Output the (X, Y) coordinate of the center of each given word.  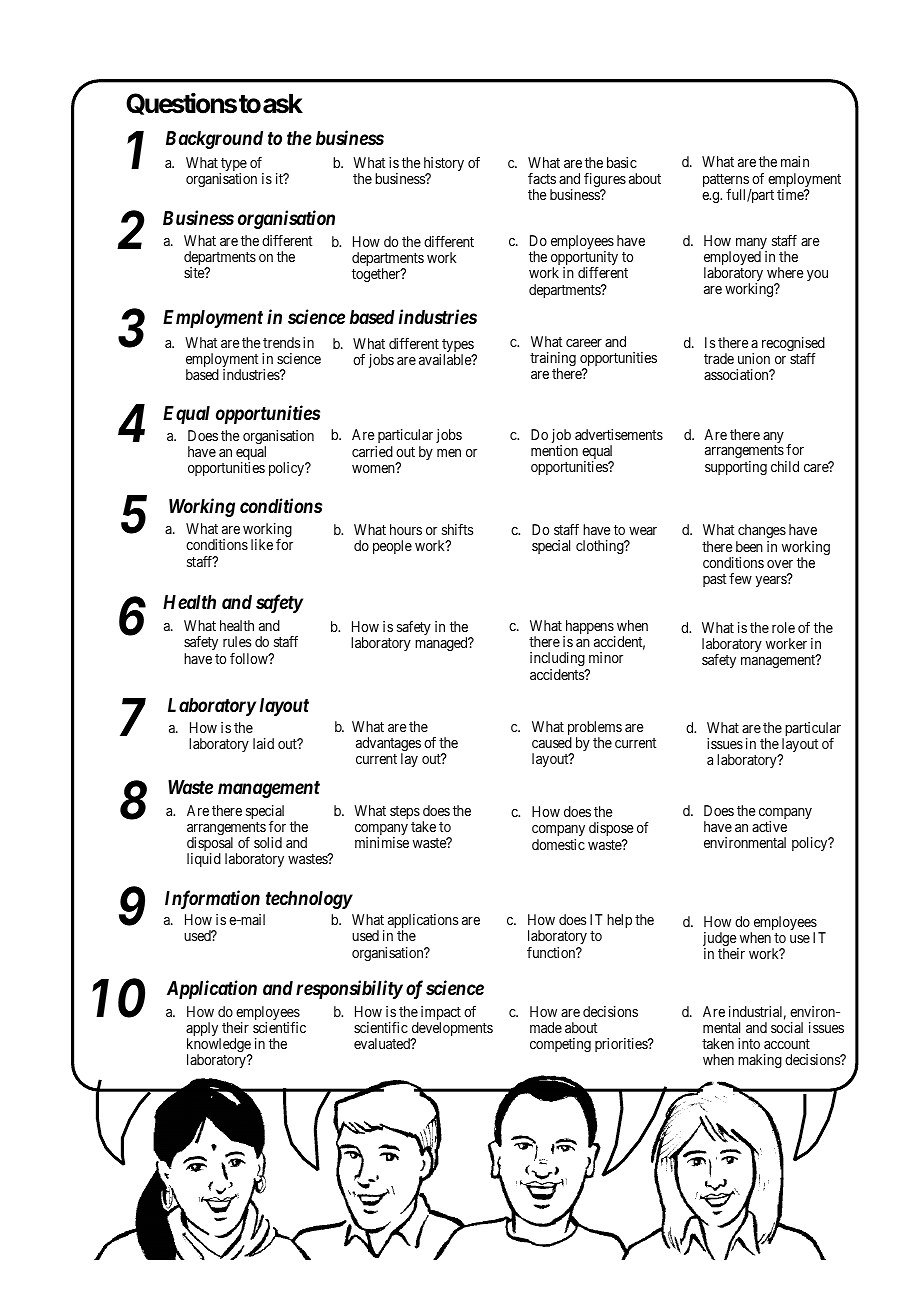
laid (263, 743)
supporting (736, 468)
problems (595, 729)
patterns (726, 182)
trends (281, 342)
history (444, 166)
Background (214, 140)
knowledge (219, 1046)
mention (554, 450)
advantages (388, 745)
